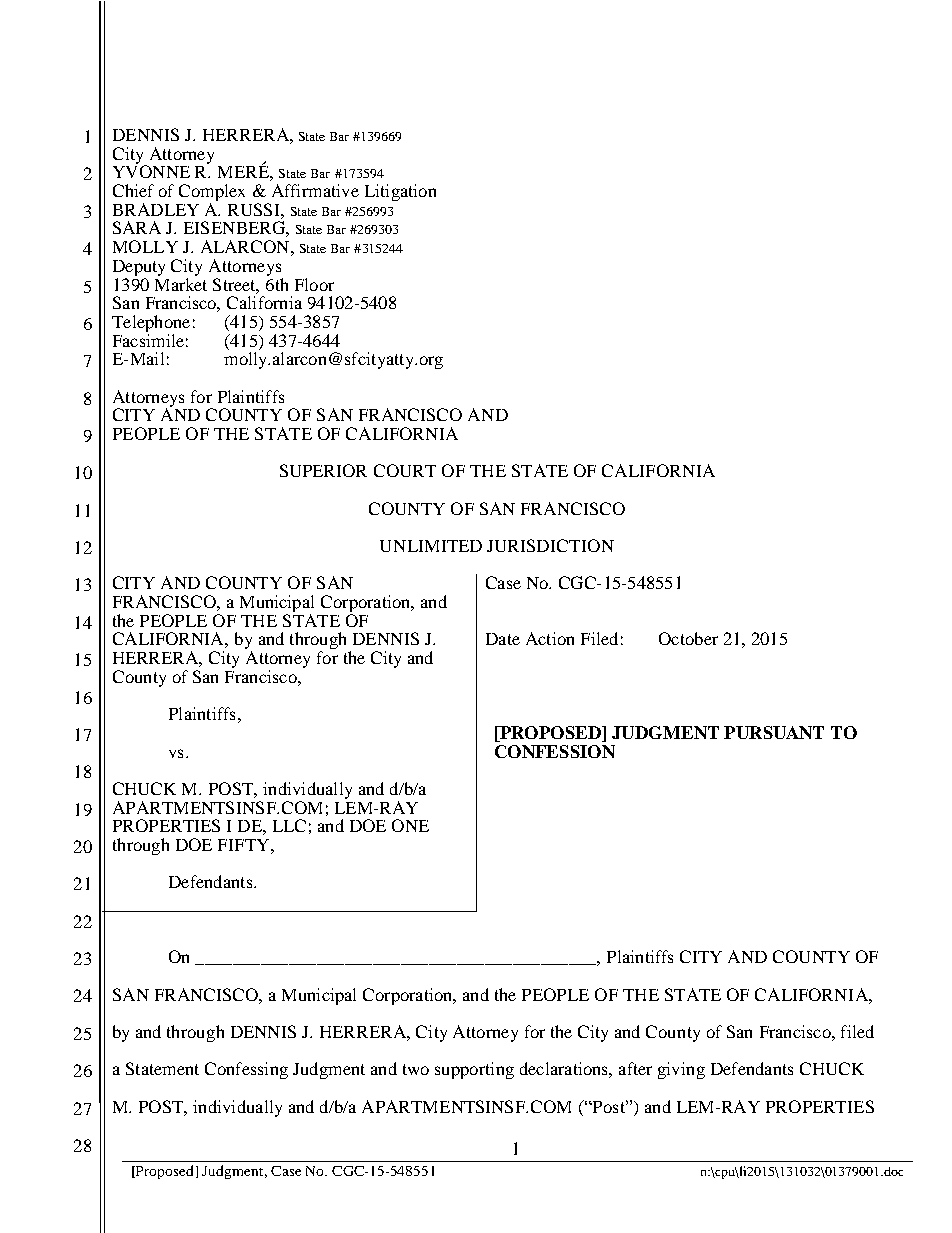  Describe the element at coordinates (405, 470) in the screenshot. I see `COURT` at that location.
